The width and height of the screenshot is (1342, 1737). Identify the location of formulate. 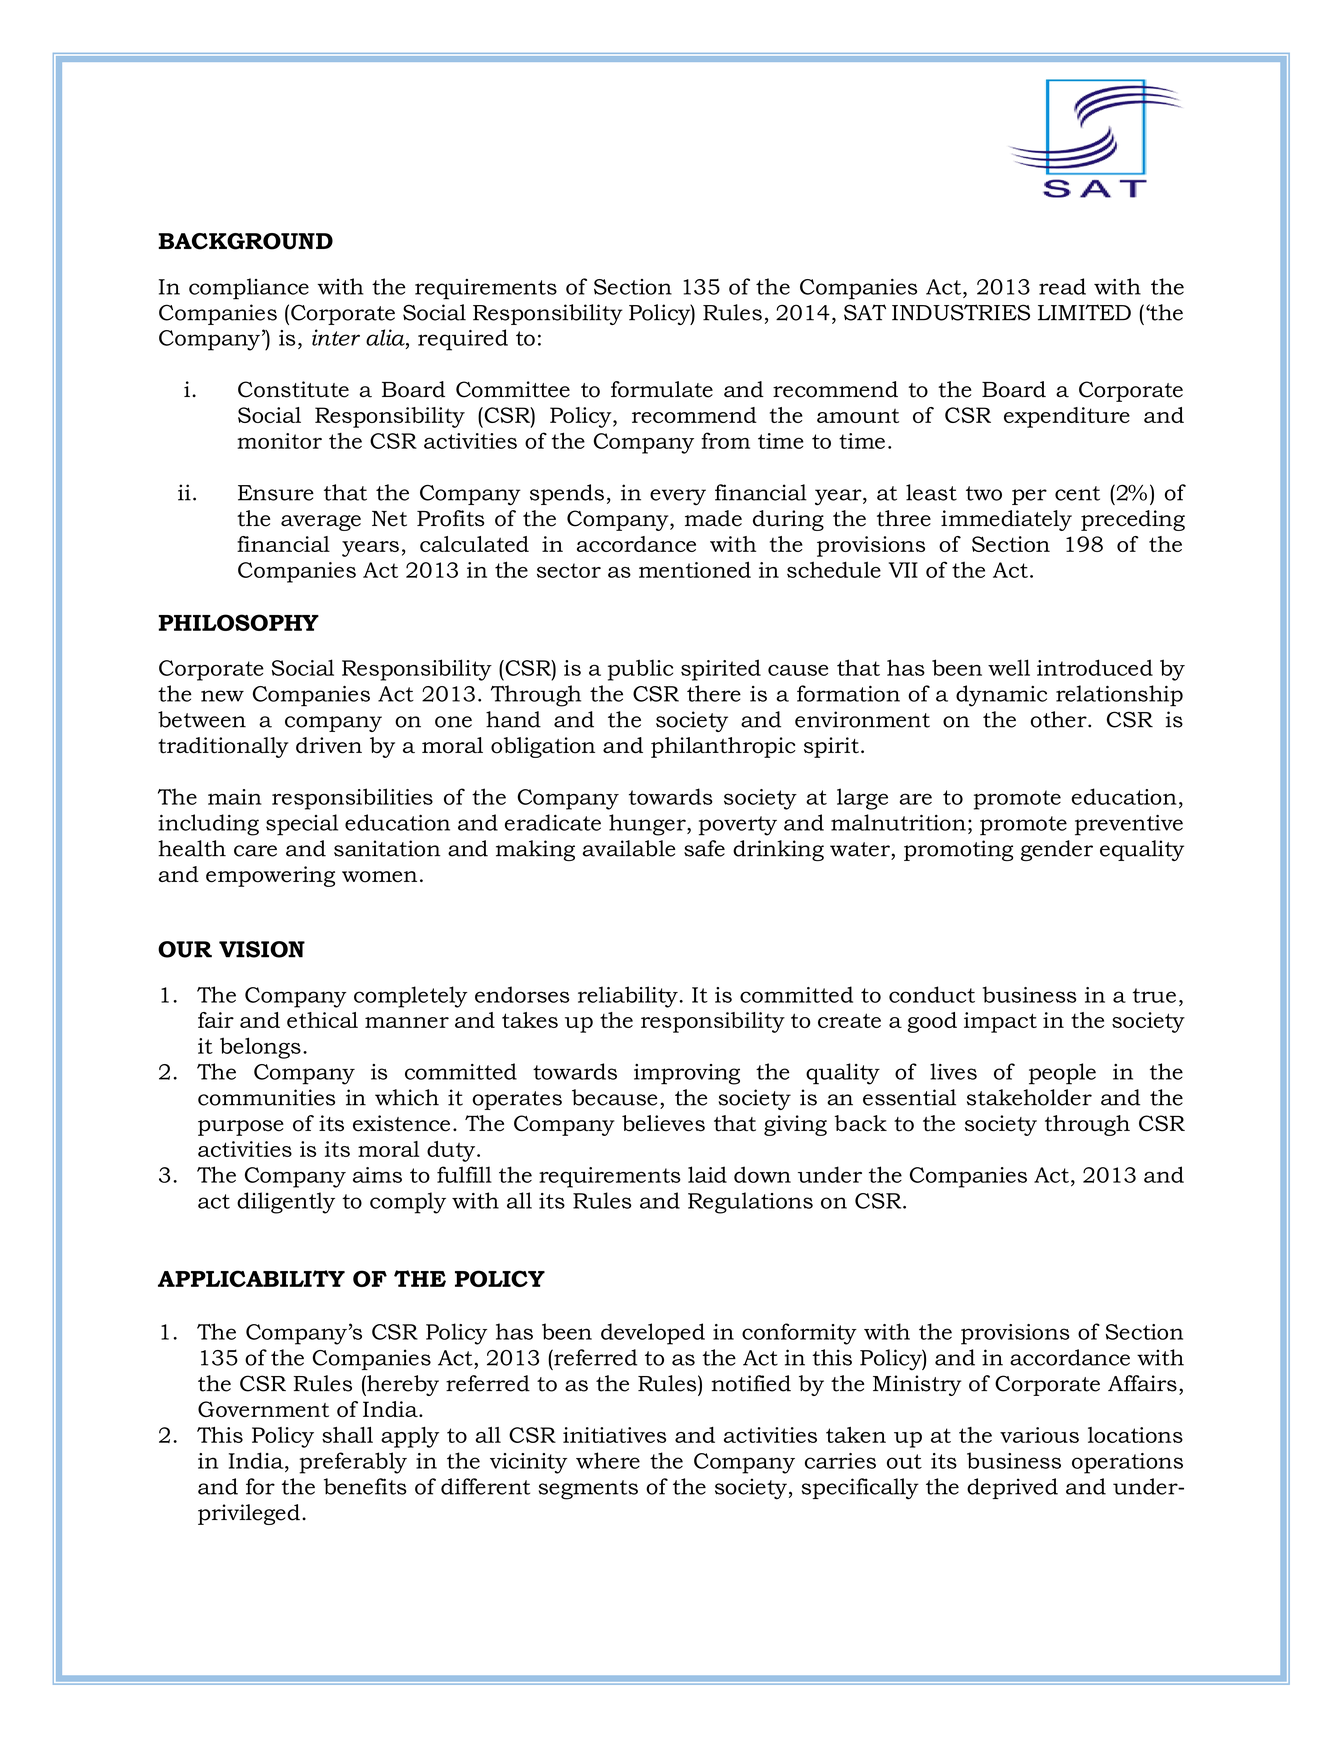
(662, 389).
